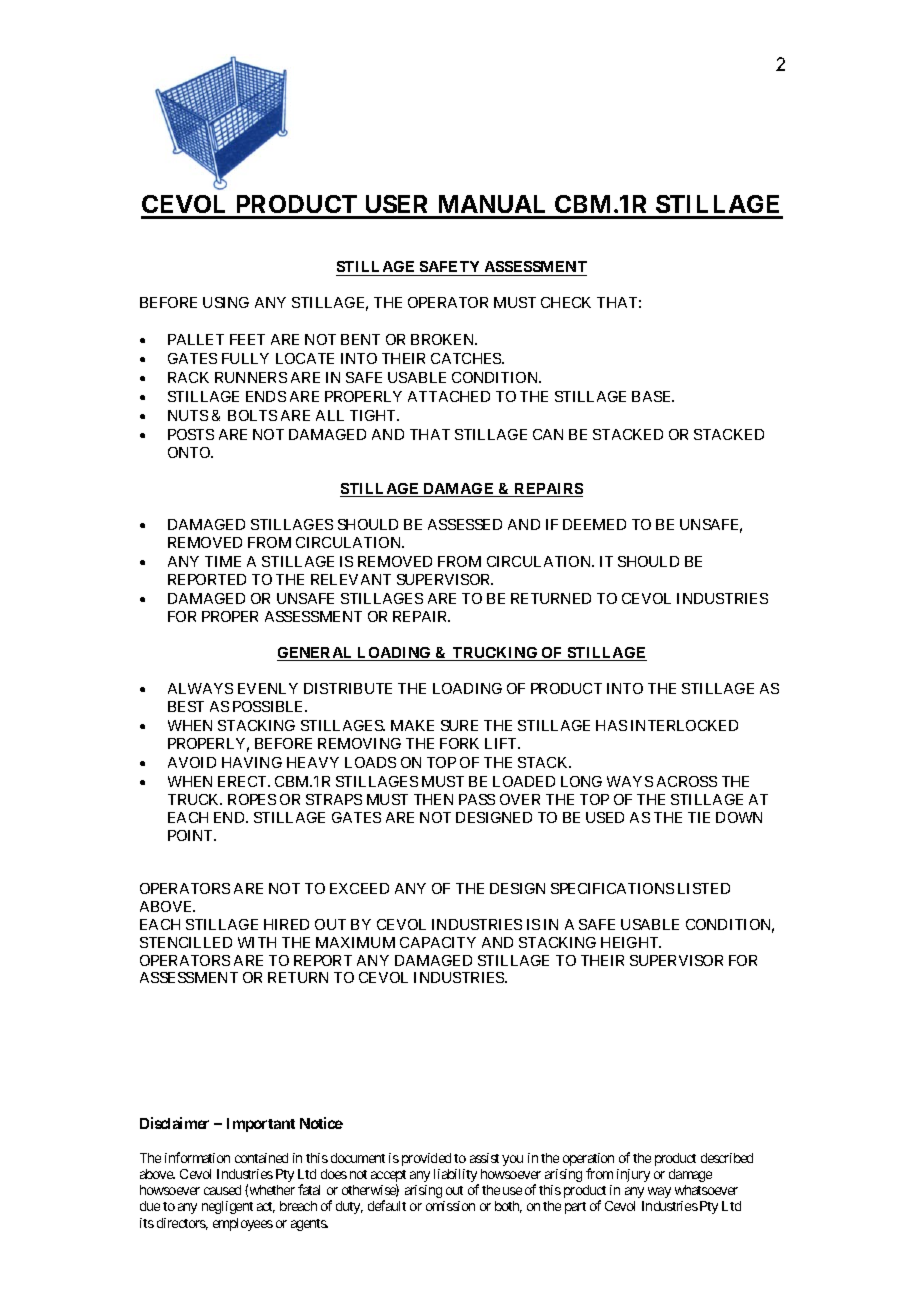 This screenshot has height=1308, width=924. What do you see at coordinates (196, 339) in the screenshot?
I see `PALLET` at bounding box center [196, 339].
